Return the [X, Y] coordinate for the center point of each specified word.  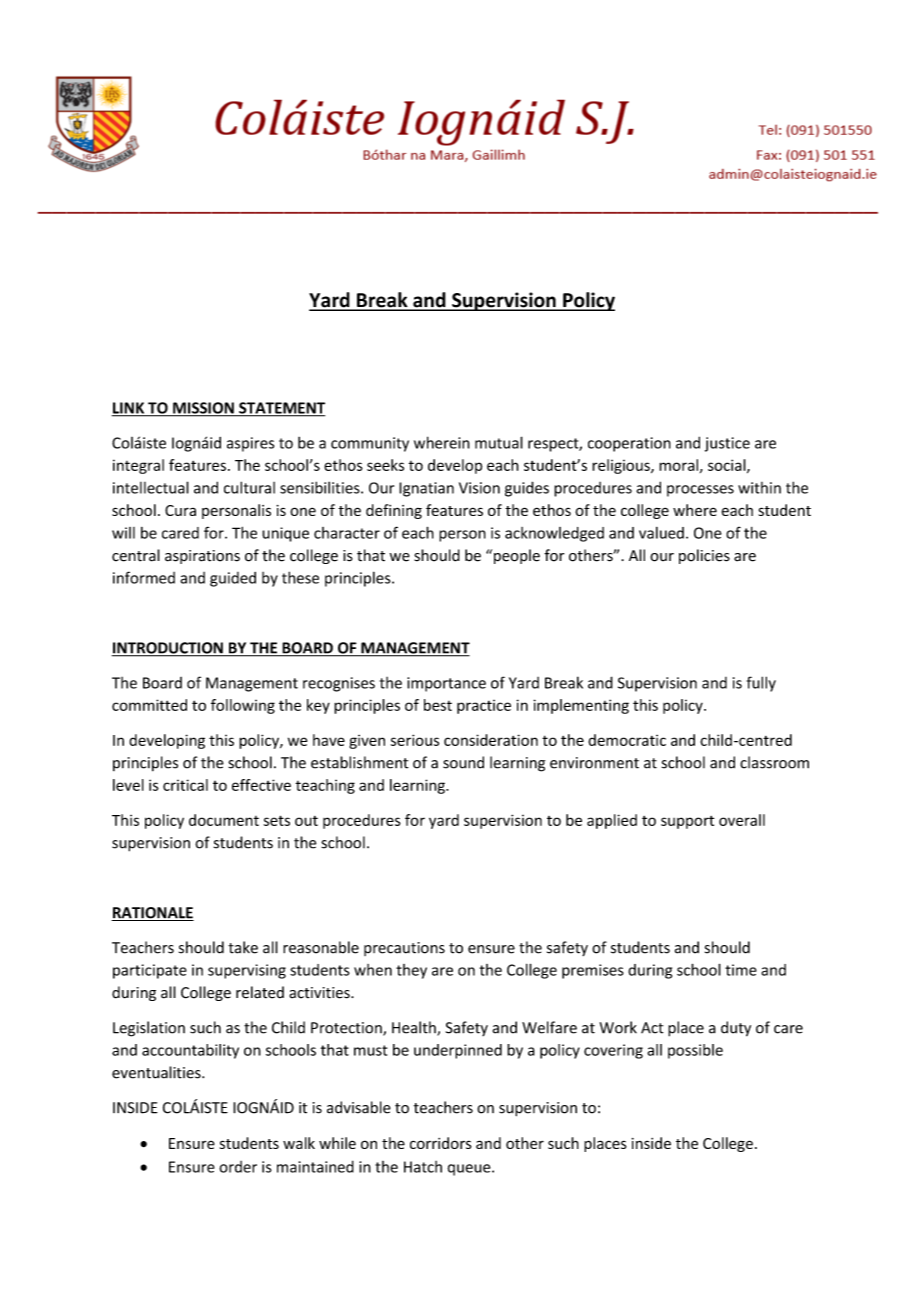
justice [727, 444]
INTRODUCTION [168, 649]
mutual [499, 442]
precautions [404, 949]
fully [761, 684]
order [238, 1167]
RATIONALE [152, 914]
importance [446, 684]
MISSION [203, 409]
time [741, 970]
